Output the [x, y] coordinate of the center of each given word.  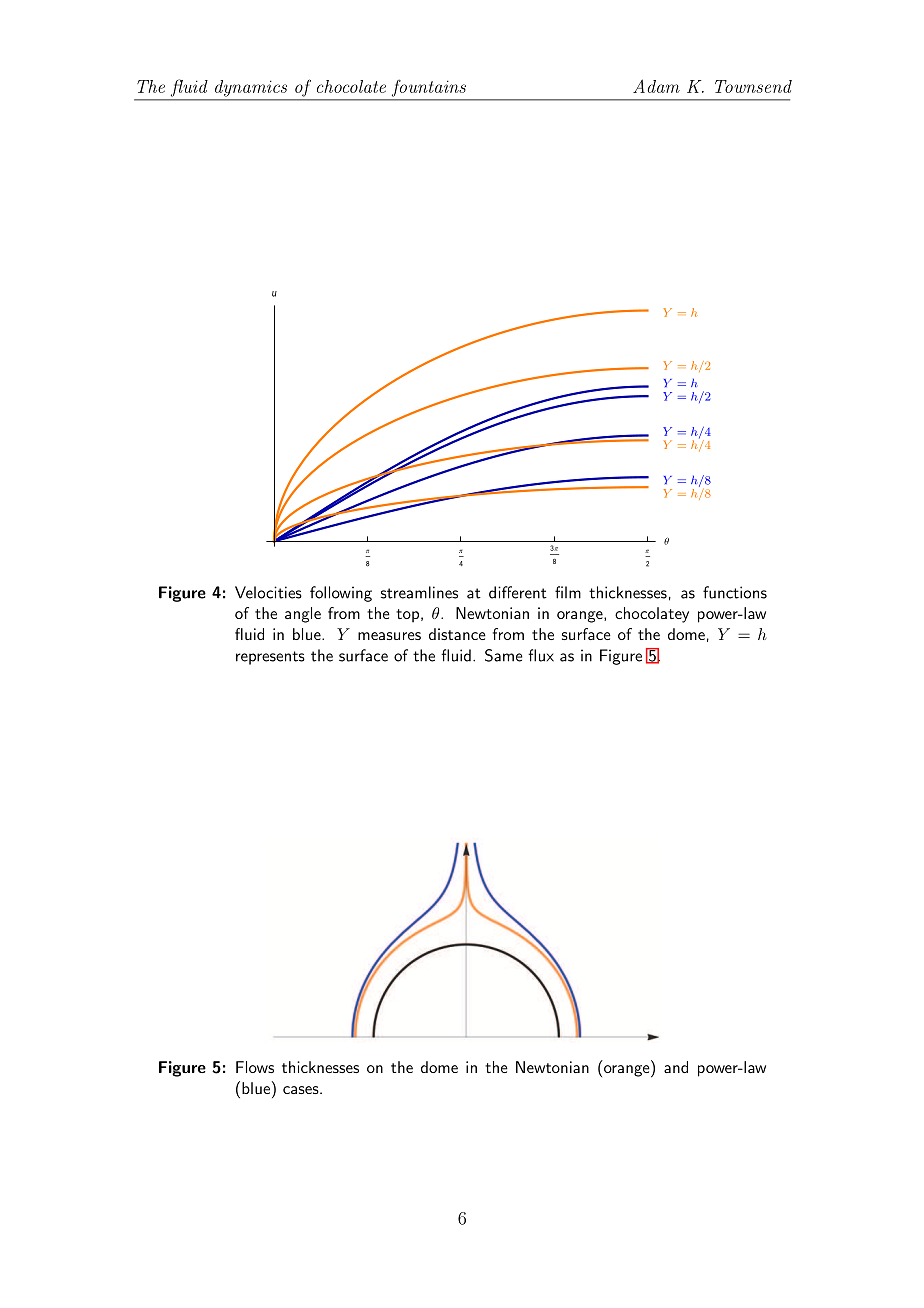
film [568, 592]
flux [541, 655]
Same [503, 655]
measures [389, 636]
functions [735, 592]
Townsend [753, 86]
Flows [255, 1067]
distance [457, 634]
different [518, 592]
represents [270, 658]
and [676, 1067]
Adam [656, 86]
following [341, 594]
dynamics [251, 88]
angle [303, 615]
